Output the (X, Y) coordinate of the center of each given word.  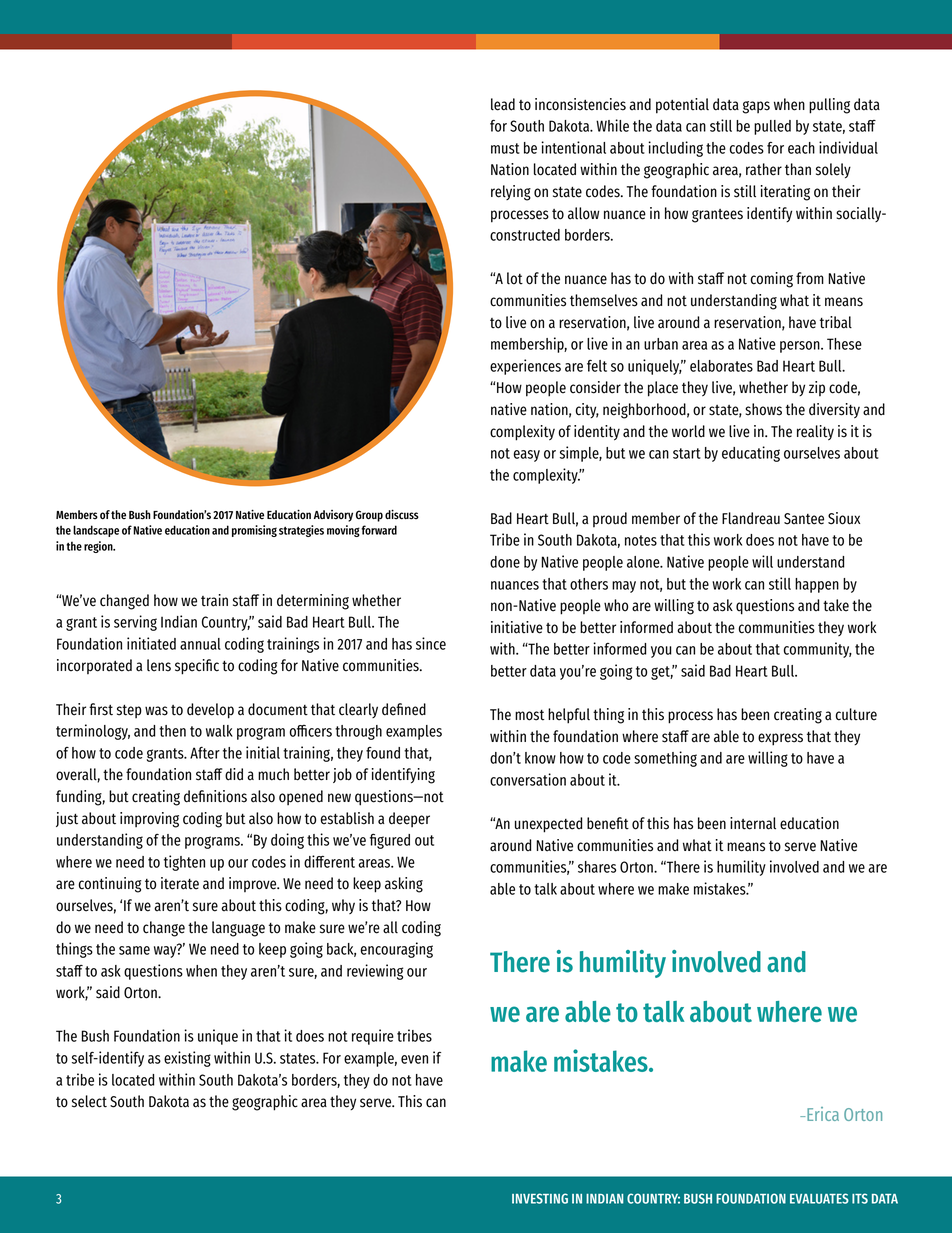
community (818, 650)
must (505, 148)
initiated (151, 643)
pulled (772, 127)
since (431, 643)
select (89, 1101)
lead (503, 104)
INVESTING (540, 1198)
